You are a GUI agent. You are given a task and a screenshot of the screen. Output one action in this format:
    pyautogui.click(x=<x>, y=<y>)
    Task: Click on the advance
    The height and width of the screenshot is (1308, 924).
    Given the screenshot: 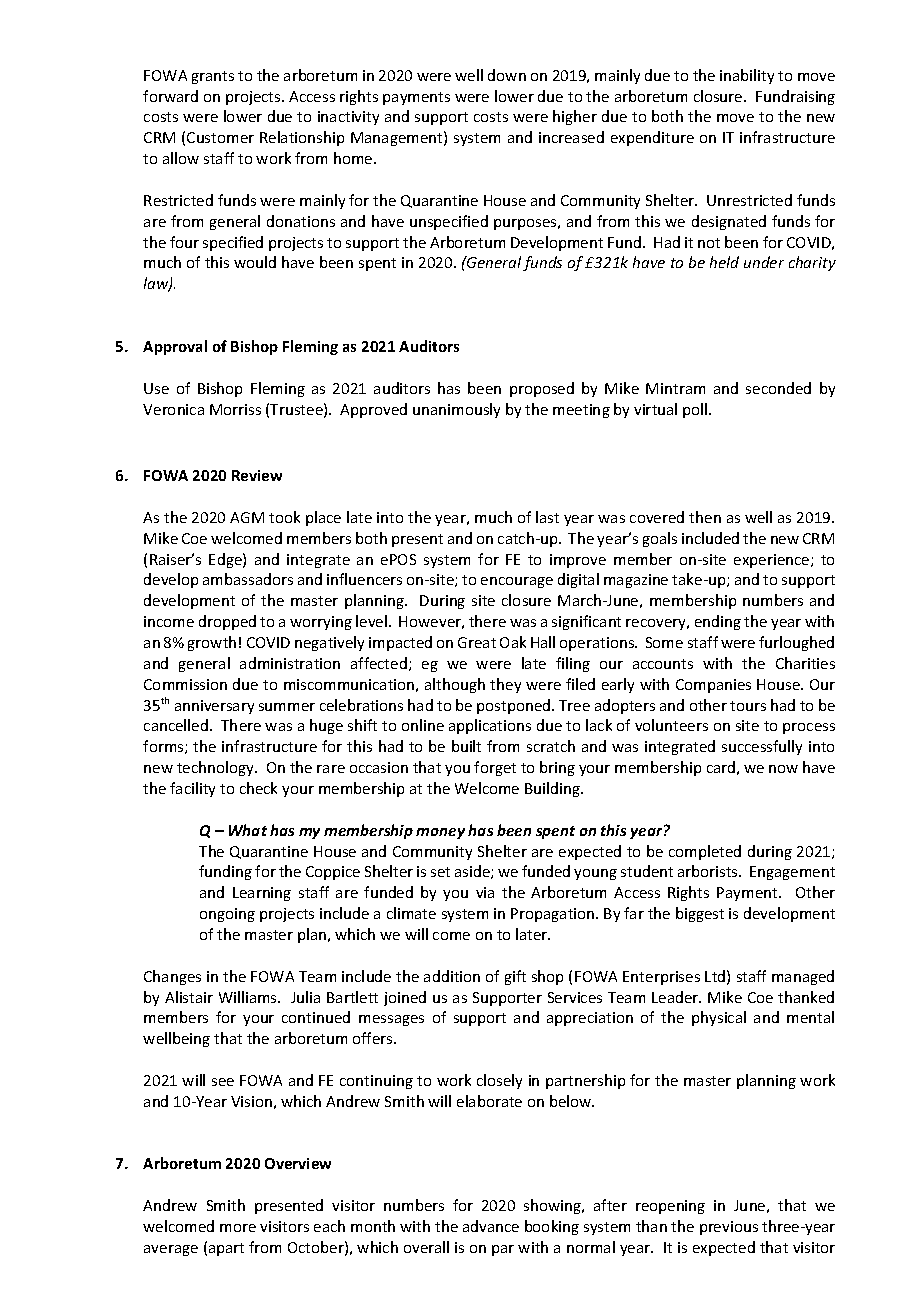 What is the action you would take?
    pyautogui.click(x=491, y=1226)
